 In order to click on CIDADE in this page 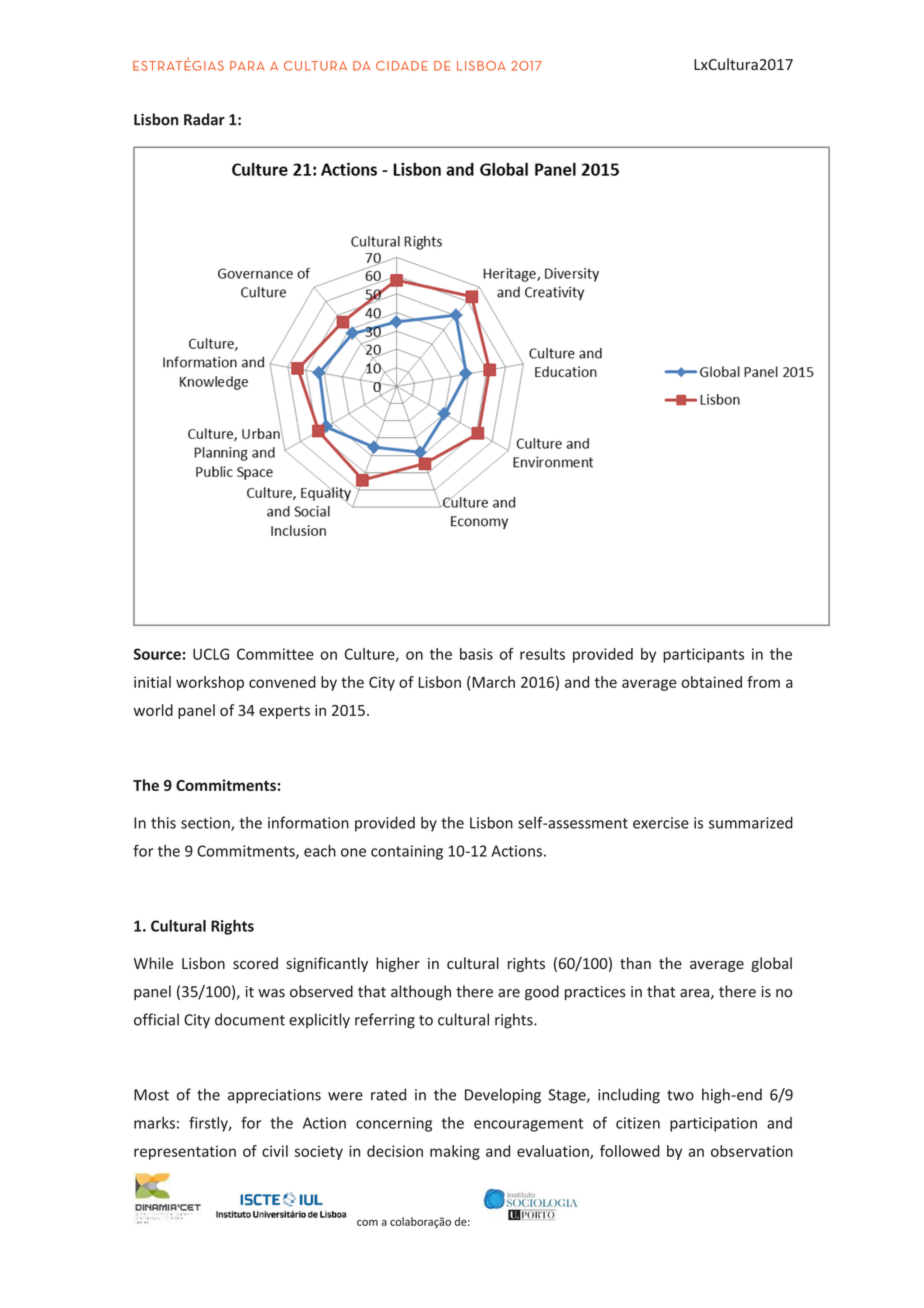, I will do `click(402, 66)`.
